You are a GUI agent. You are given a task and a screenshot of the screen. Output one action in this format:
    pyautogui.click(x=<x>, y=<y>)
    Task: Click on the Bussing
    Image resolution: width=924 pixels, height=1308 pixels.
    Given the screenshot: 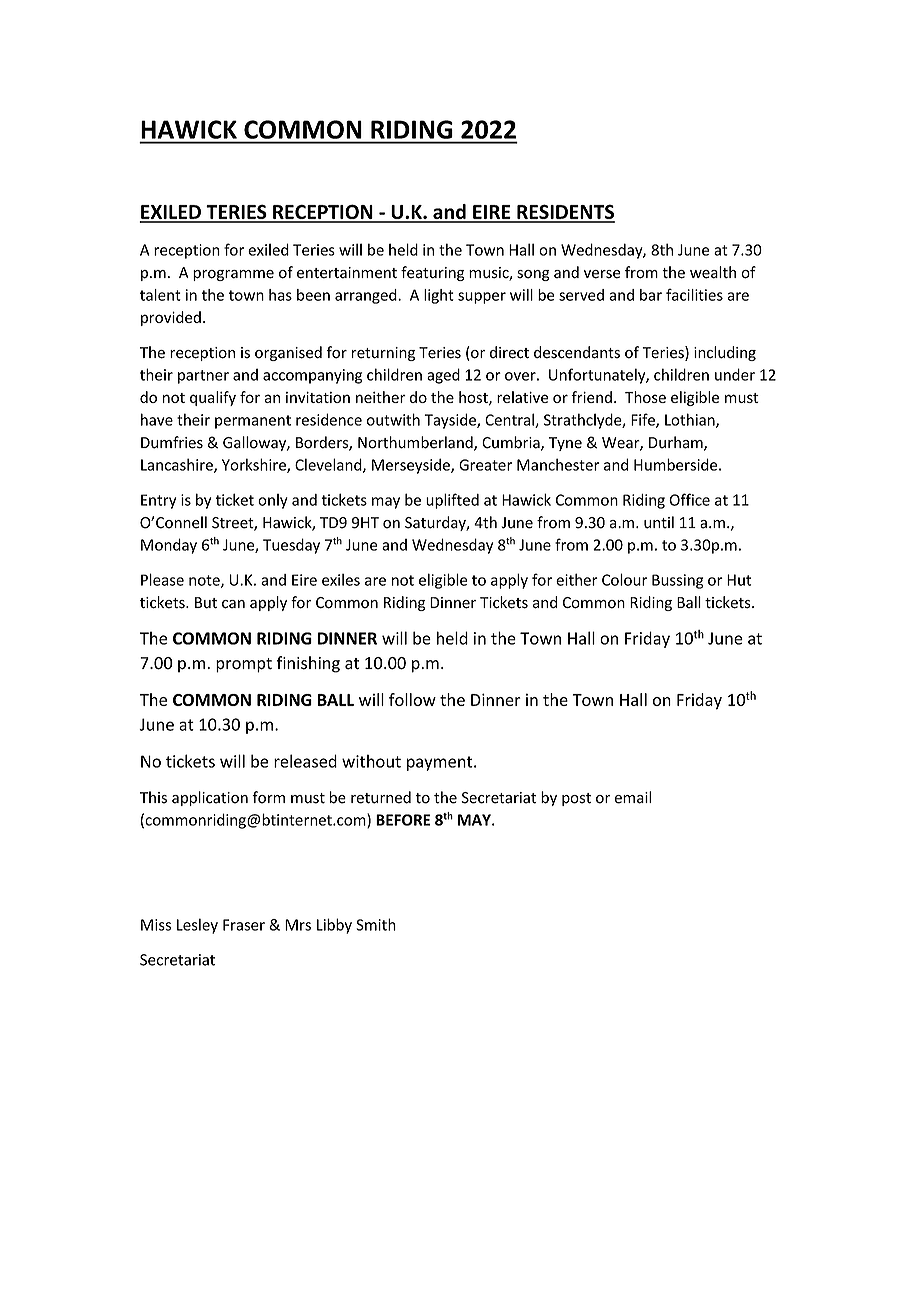 What is the action you would take?
    pyautogui.click(x=677, y=581)
